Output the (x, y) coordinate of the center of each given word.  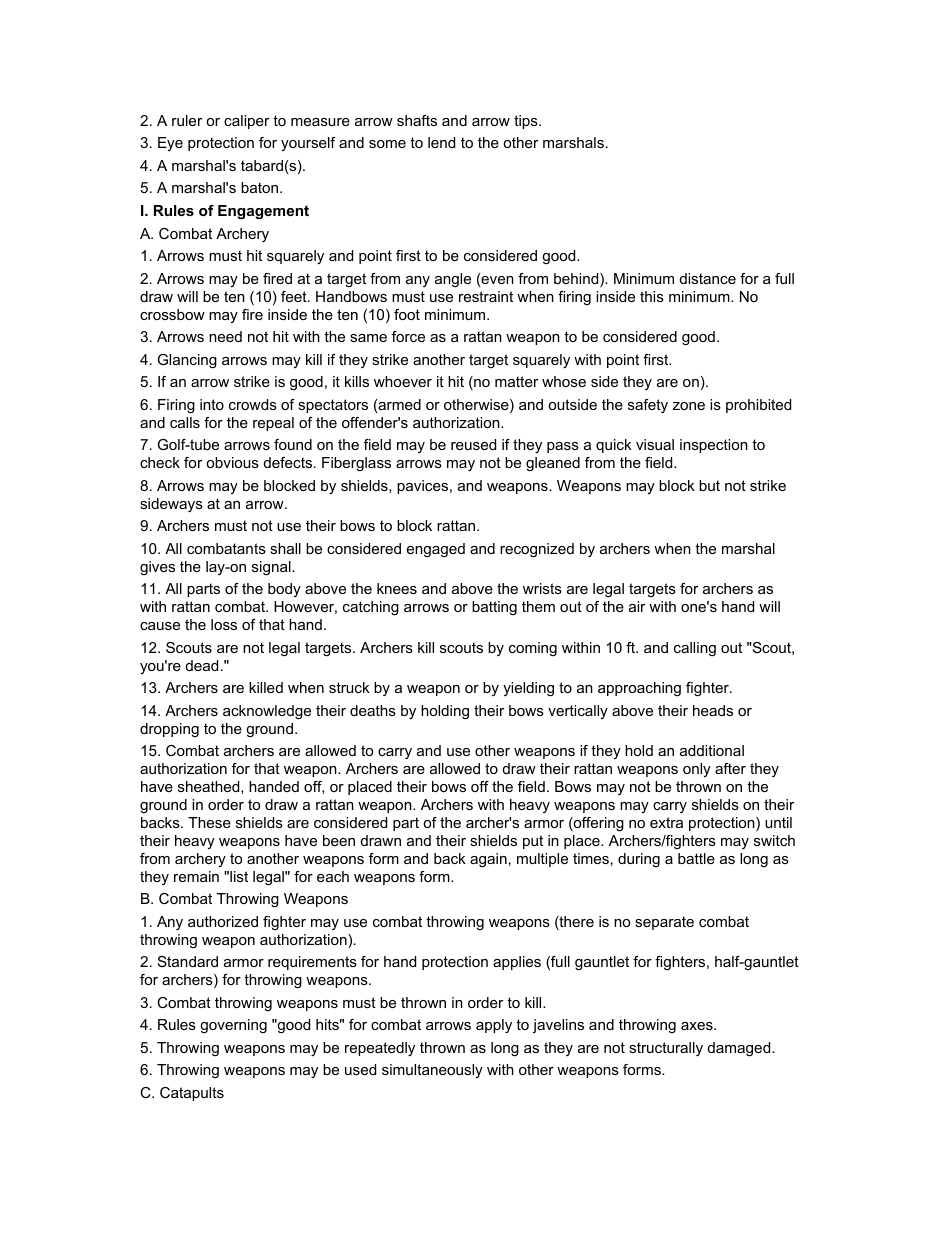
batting (494, 608)
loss (224, 624)
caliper (246, 122)
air (637, 606)
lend (441, 142)
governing (233, 1026)
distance (708, 278)
